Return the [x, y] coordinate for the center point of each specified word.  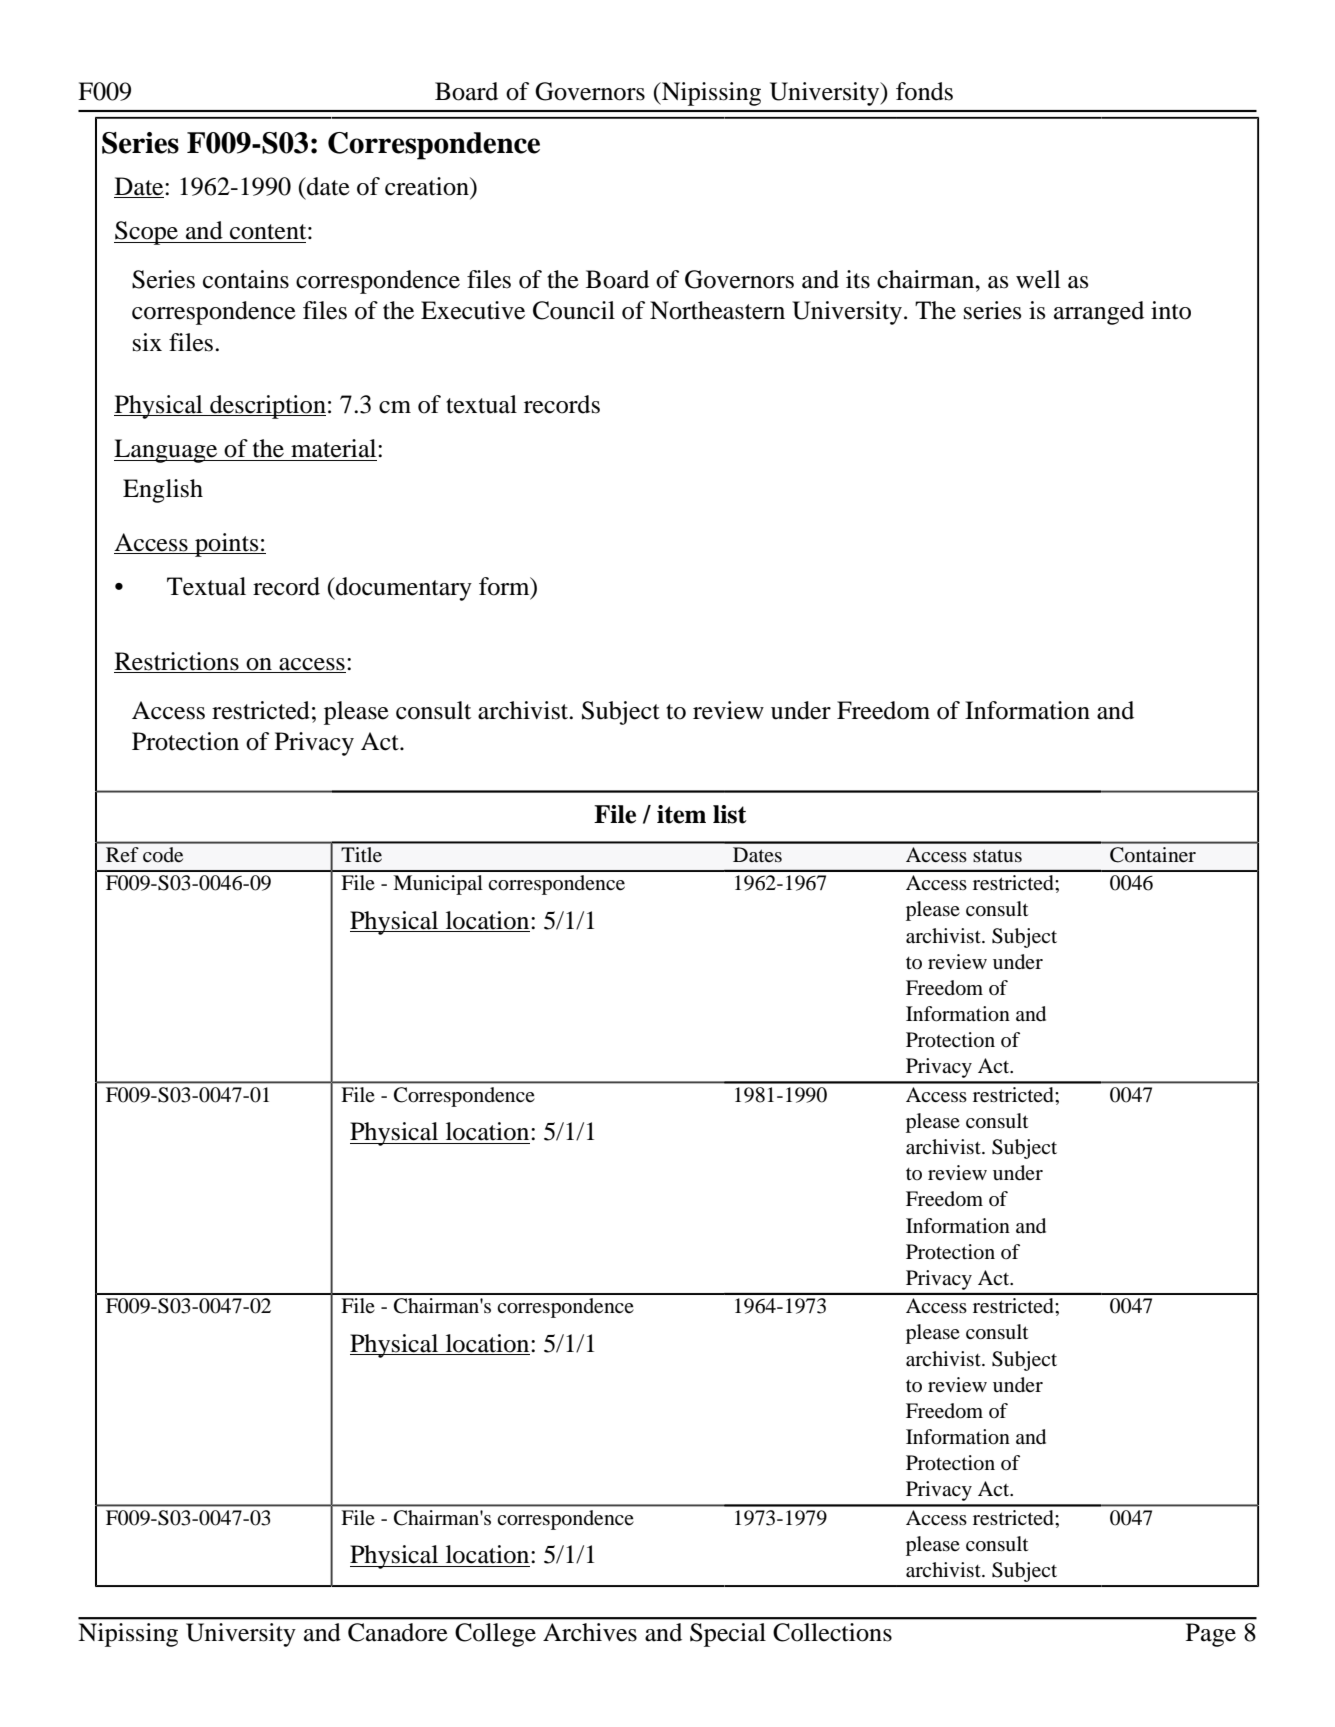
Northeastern [717, 310]
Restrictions [177, 662]
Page [1211, 1635]
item [681, 814]
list [730, 814]
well [1038, 279]
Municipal [438, 885]
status [997, 855]
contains [246, 279]
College [495, 1635]
